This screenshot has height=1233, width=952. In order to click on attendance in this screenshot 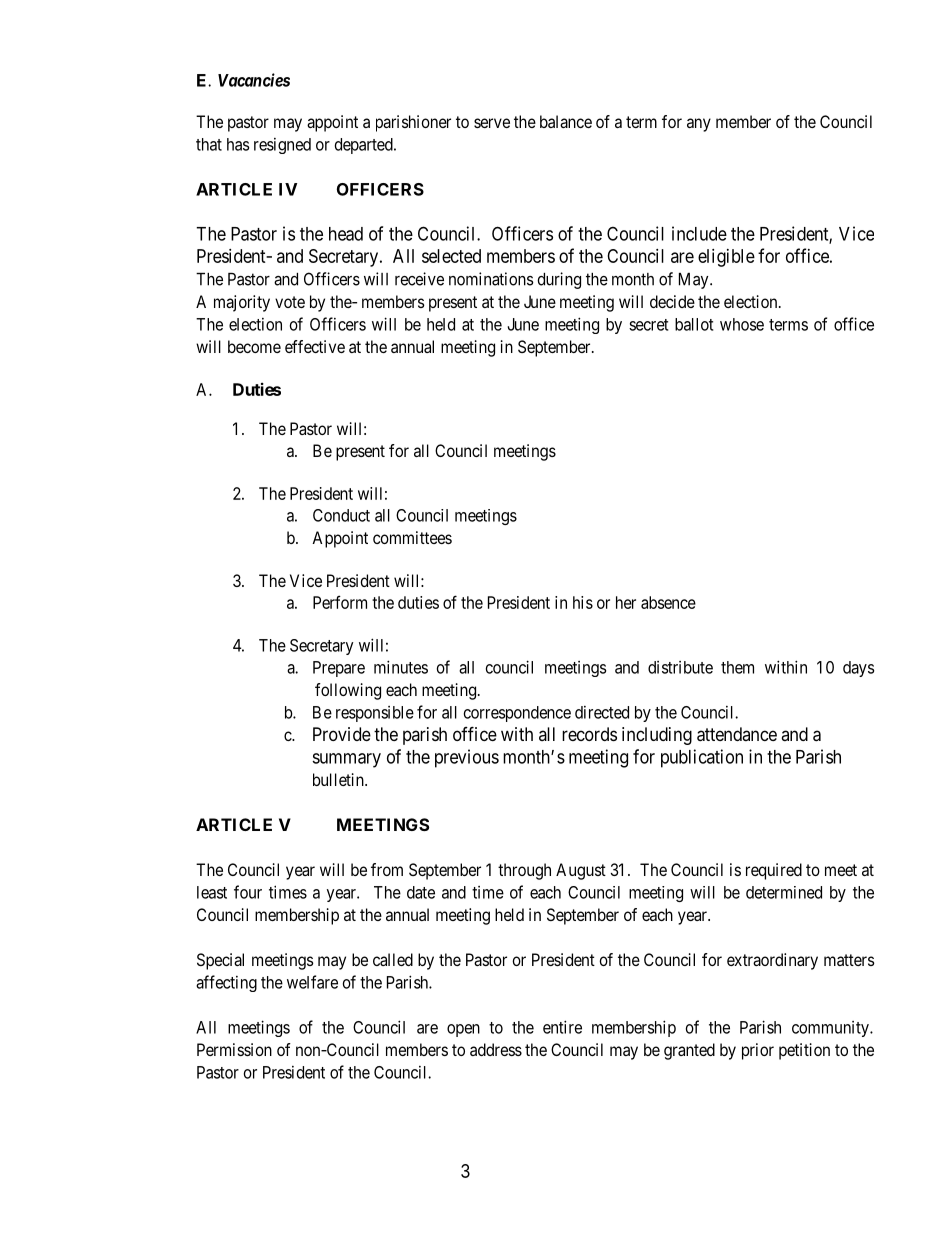, I will do `click(737, 734)`.
